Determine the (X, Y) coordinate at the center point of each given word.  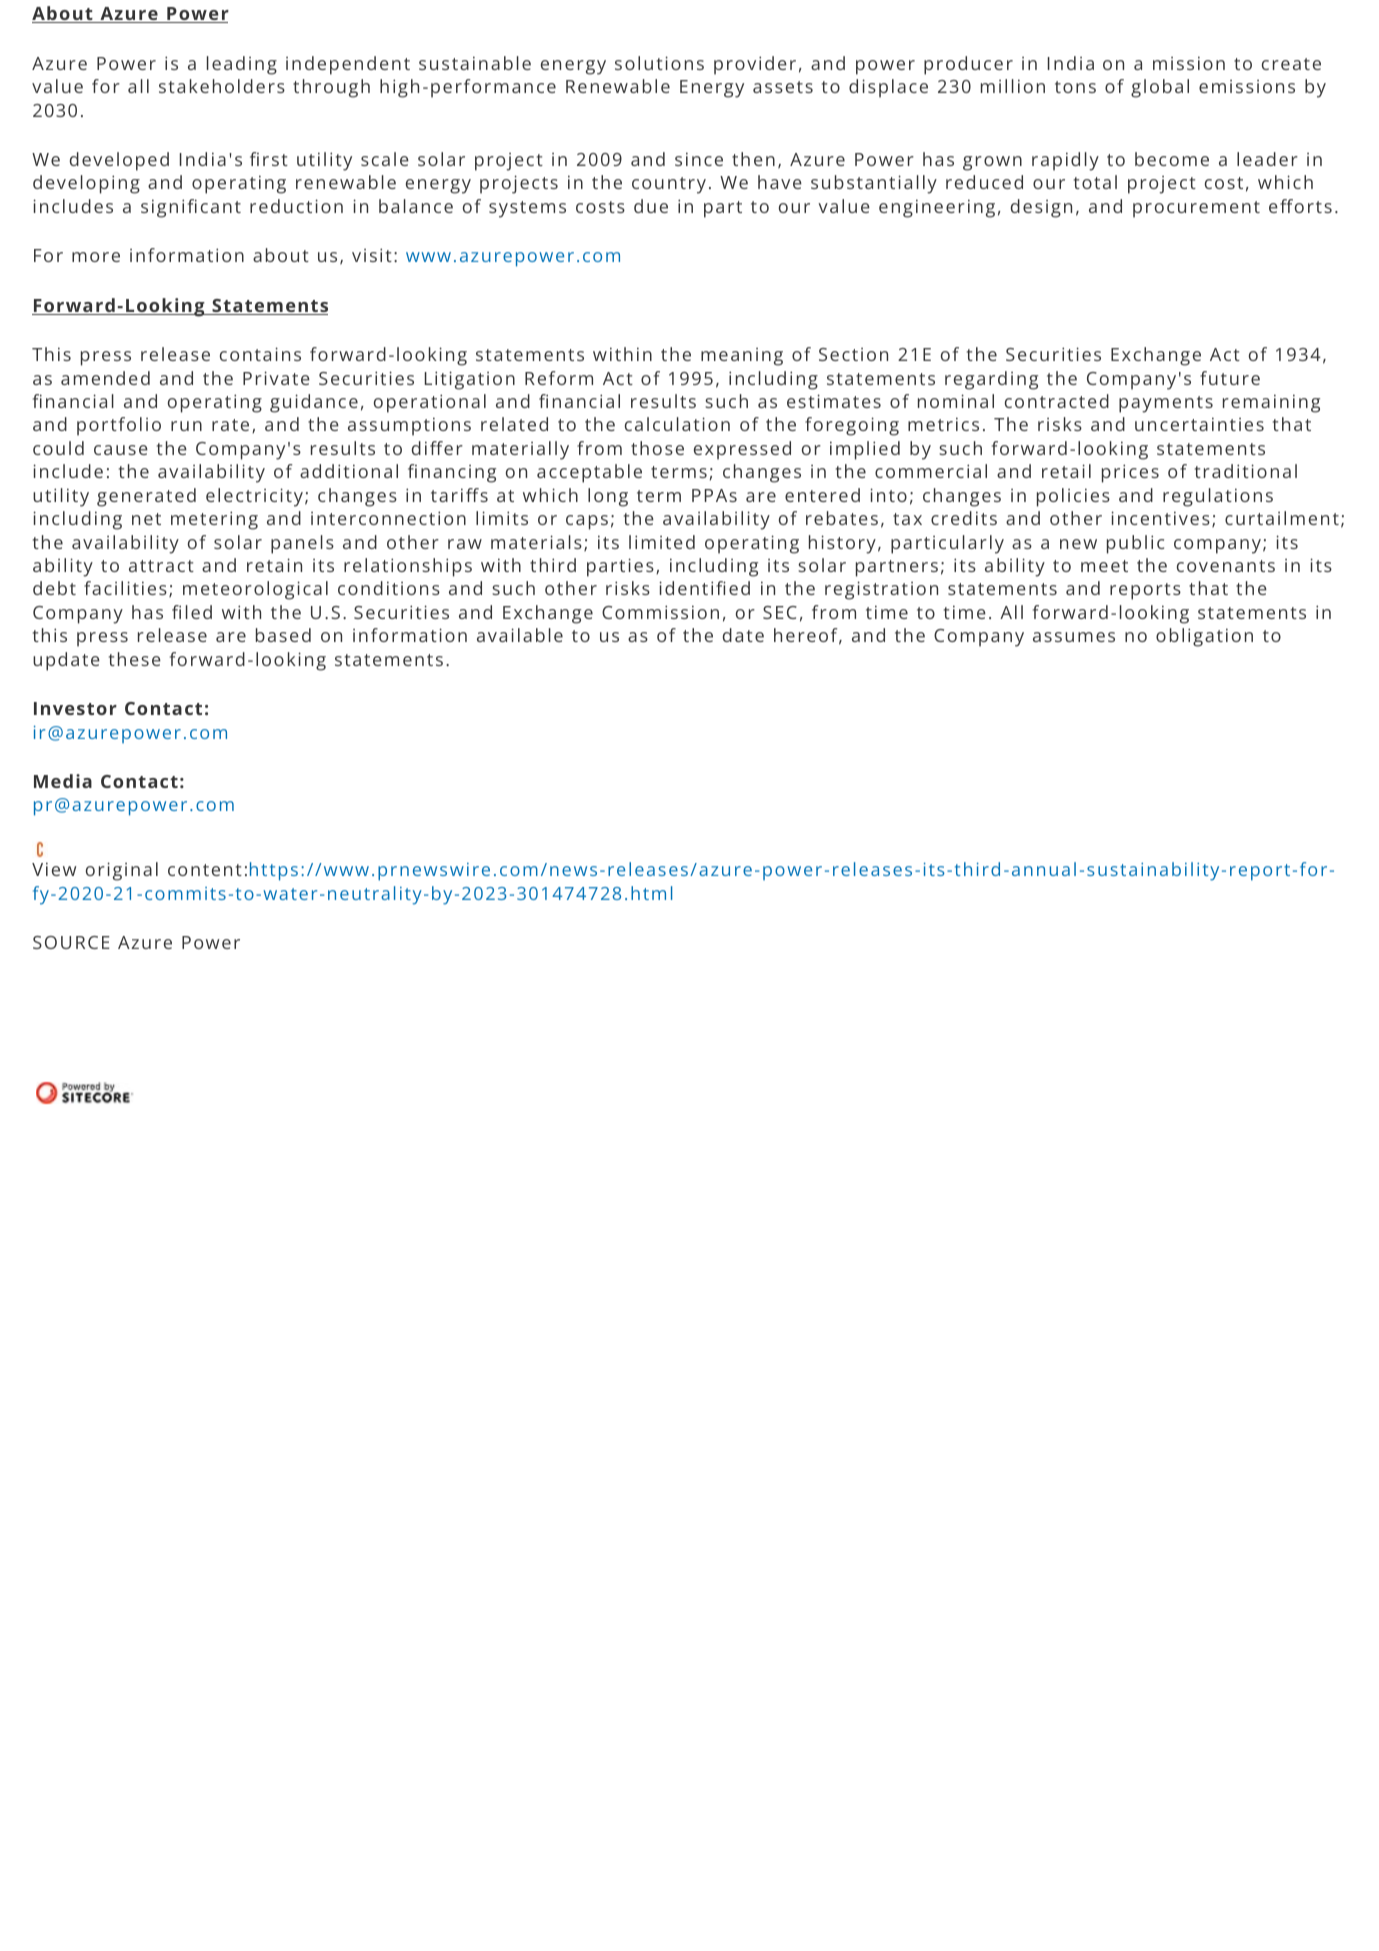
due (651, 206)
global (1160, 88)
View (54, 869)
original (122, 871)
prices (1130, 473)
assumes (1074, 637)
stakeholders (222, 86)
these (135, 659)
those (657, 448)
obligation (1204, 637)
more (96, 257)
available (520, 635)
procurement (1196, 209)
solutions (659, 63)
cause (121, 450)
